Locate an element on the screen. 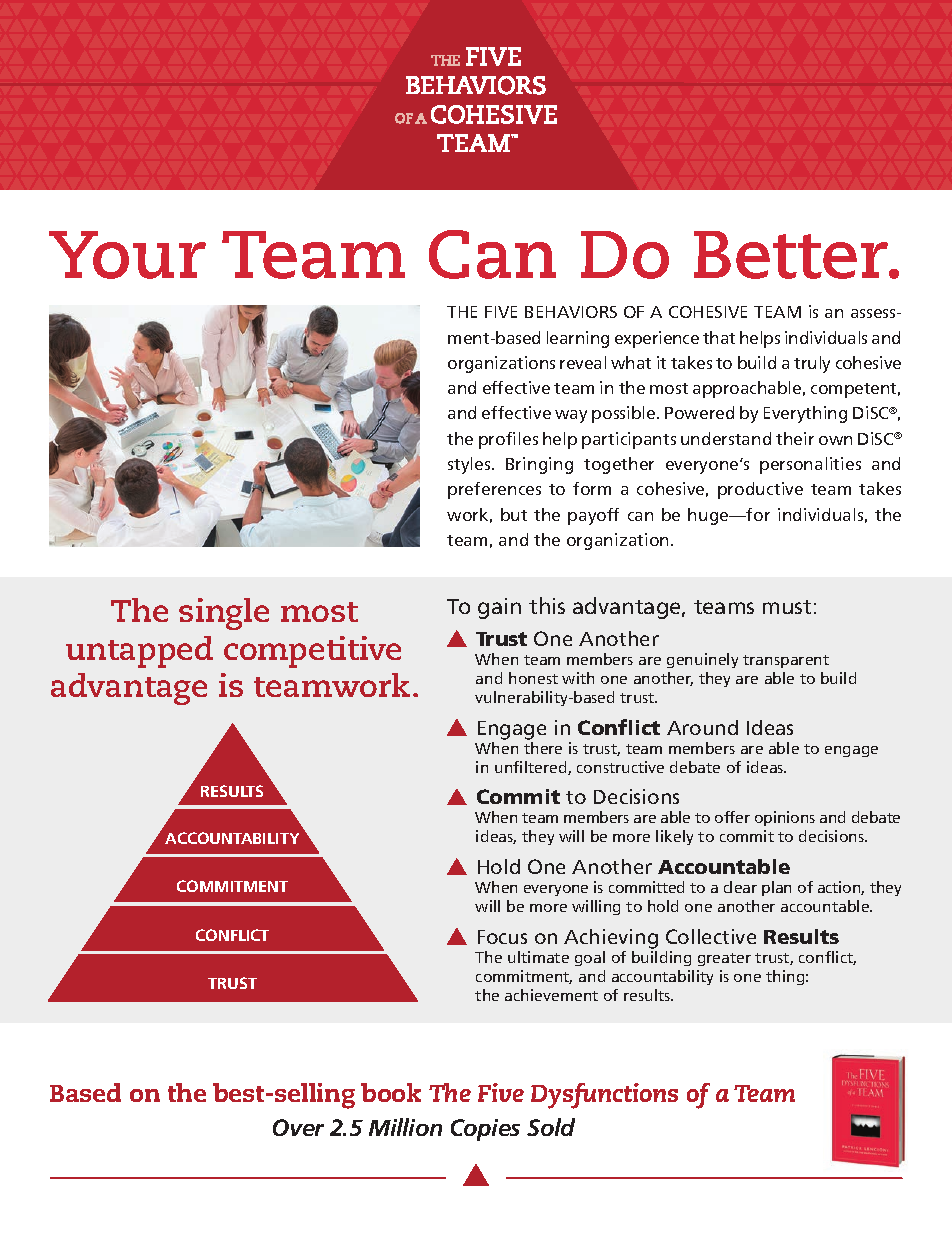 The image size is (952, 1233). transparent is located at coordinates (786, 661).
